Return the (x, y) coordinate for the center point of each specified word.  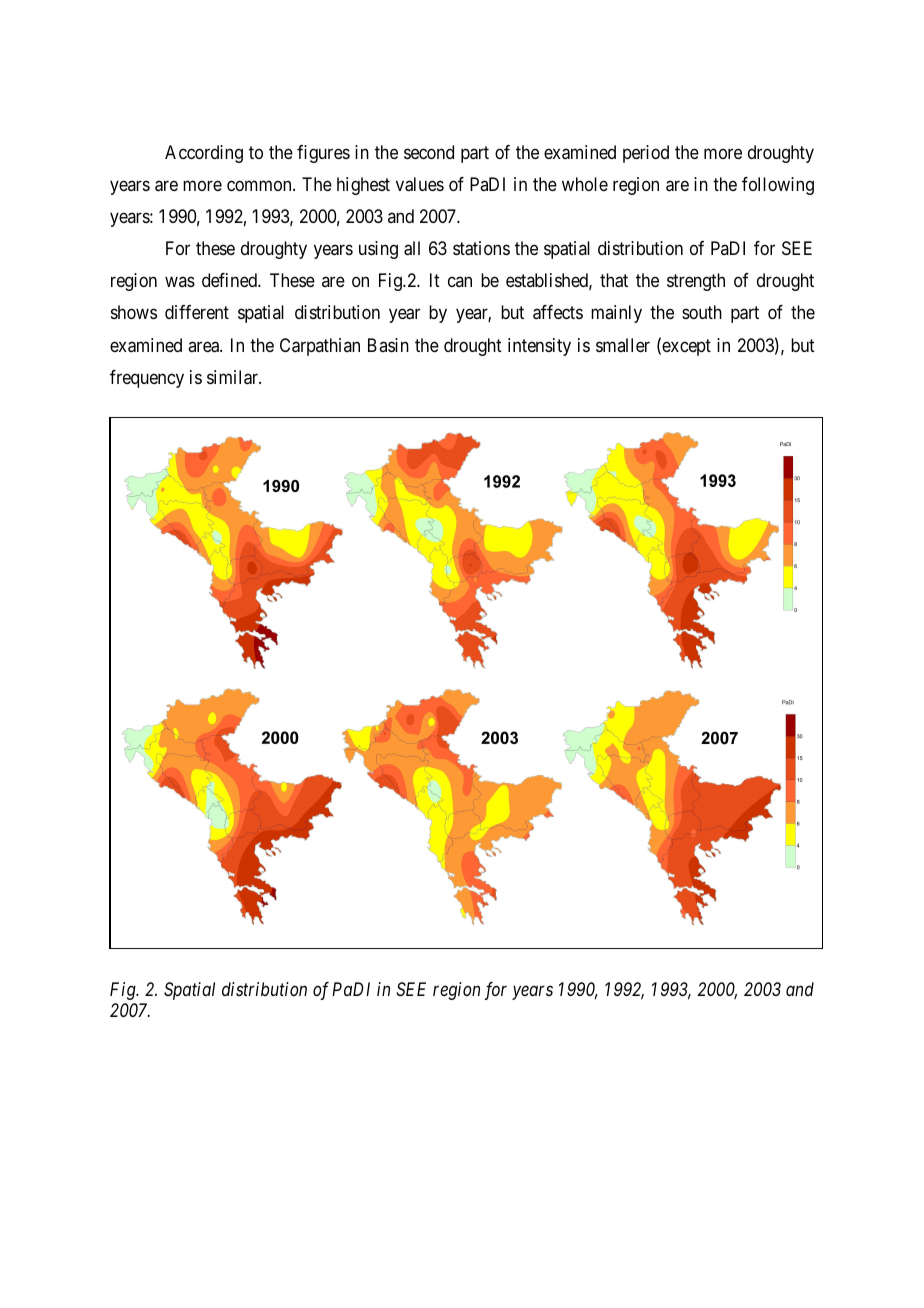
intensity (539, 347)
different (197, 312)
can (460, 282)
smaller (623, 345)
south (702, 312)
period (646, 154)
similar (233, 377)
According (204, 154)
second (429, 152)
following (778, 186)
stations (481, 248)
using (378, 250)
